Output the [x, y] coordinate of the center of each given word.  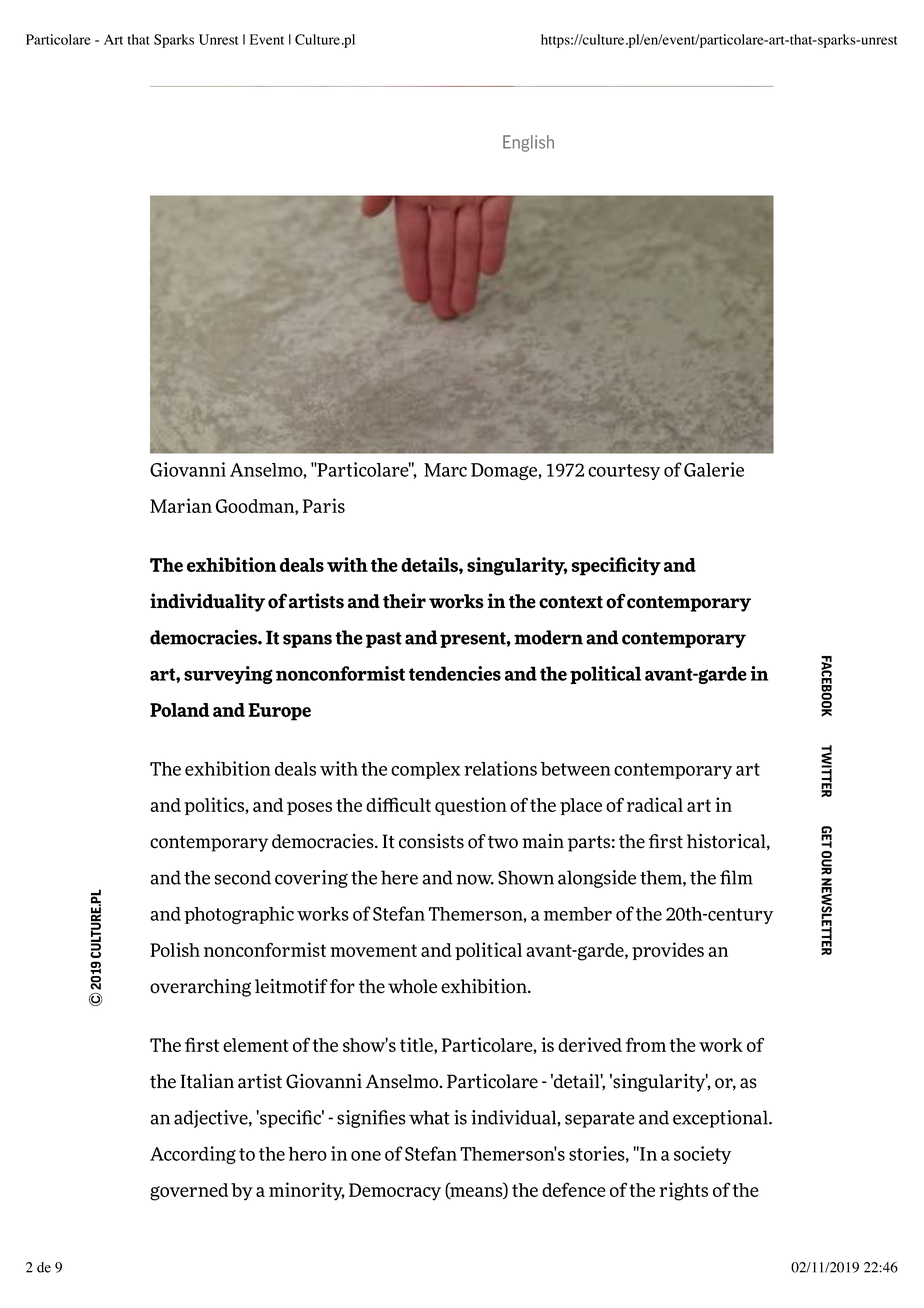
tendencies [455, 673]
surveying [228, 675]
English [528, 143]
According [193, 1155]
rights [683, 1191]
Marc [445, 470]
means [476, 1193]
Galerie [714, 469]
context [571, 602]
